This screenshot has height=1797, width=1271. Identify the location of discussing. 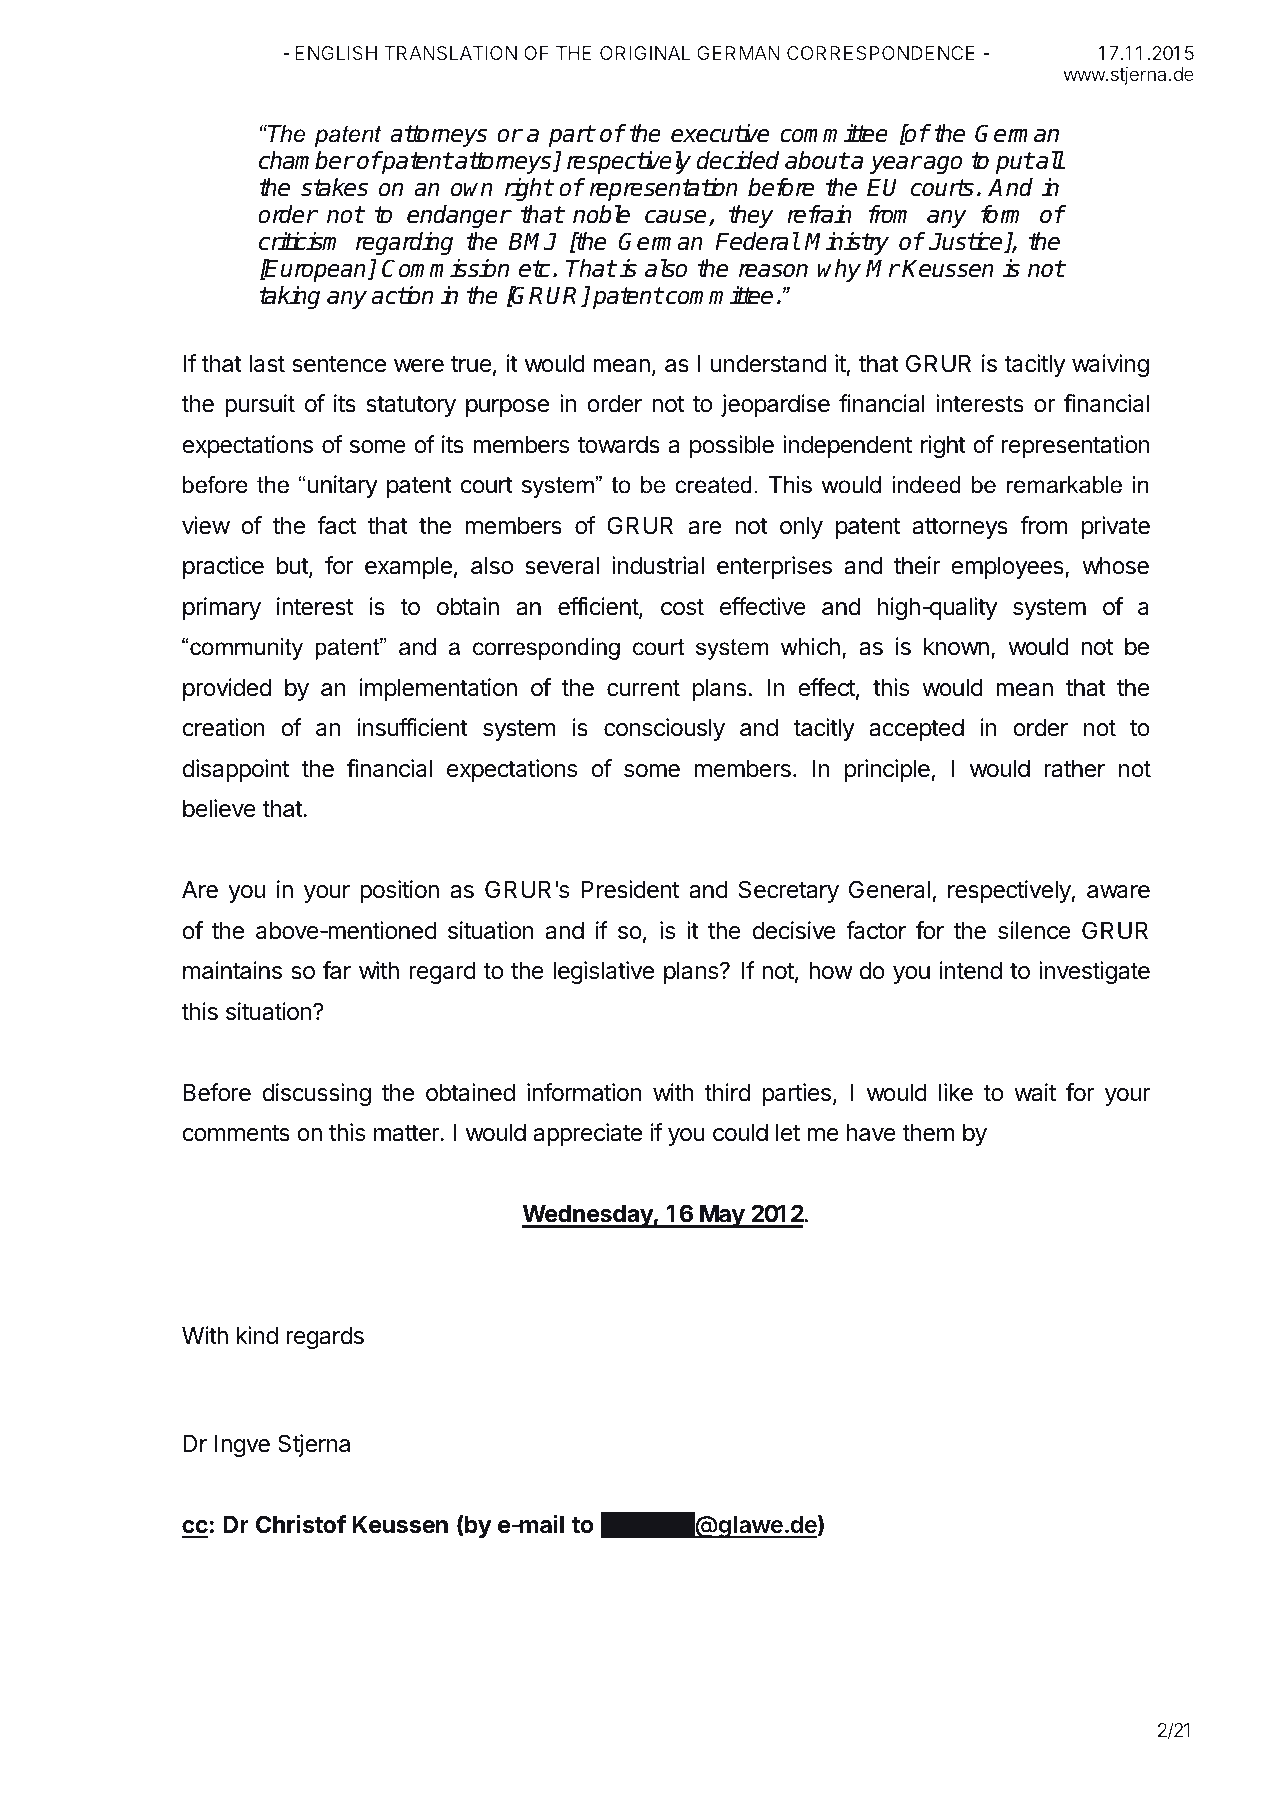
(316, 1094).
